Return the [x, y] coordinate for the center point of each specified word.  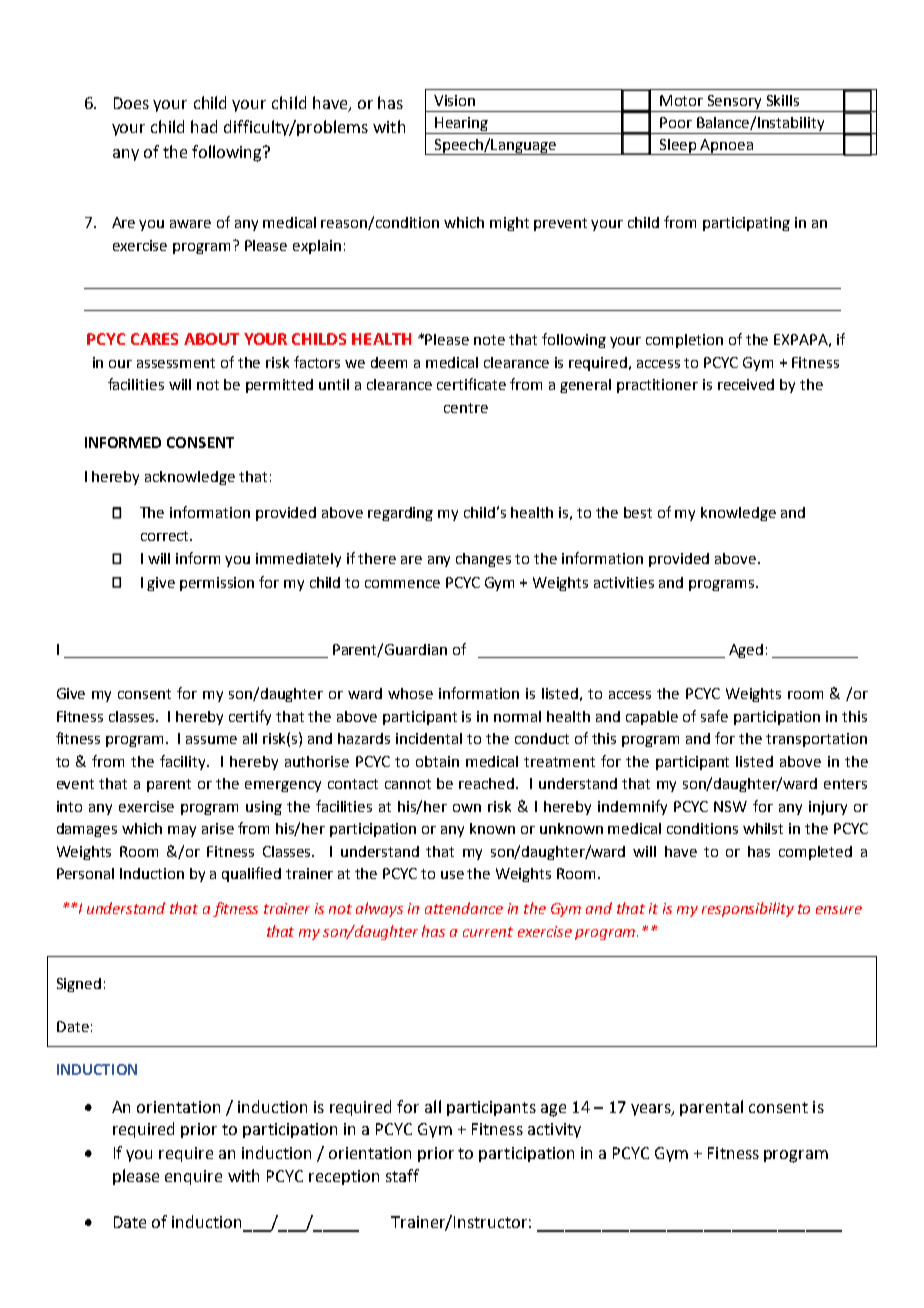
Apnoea [726, 147]
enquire [193, 1177]
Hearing [461, 125]
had [204, 126]
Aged [746, 651]
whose [410, 693]
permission [217, 584]
